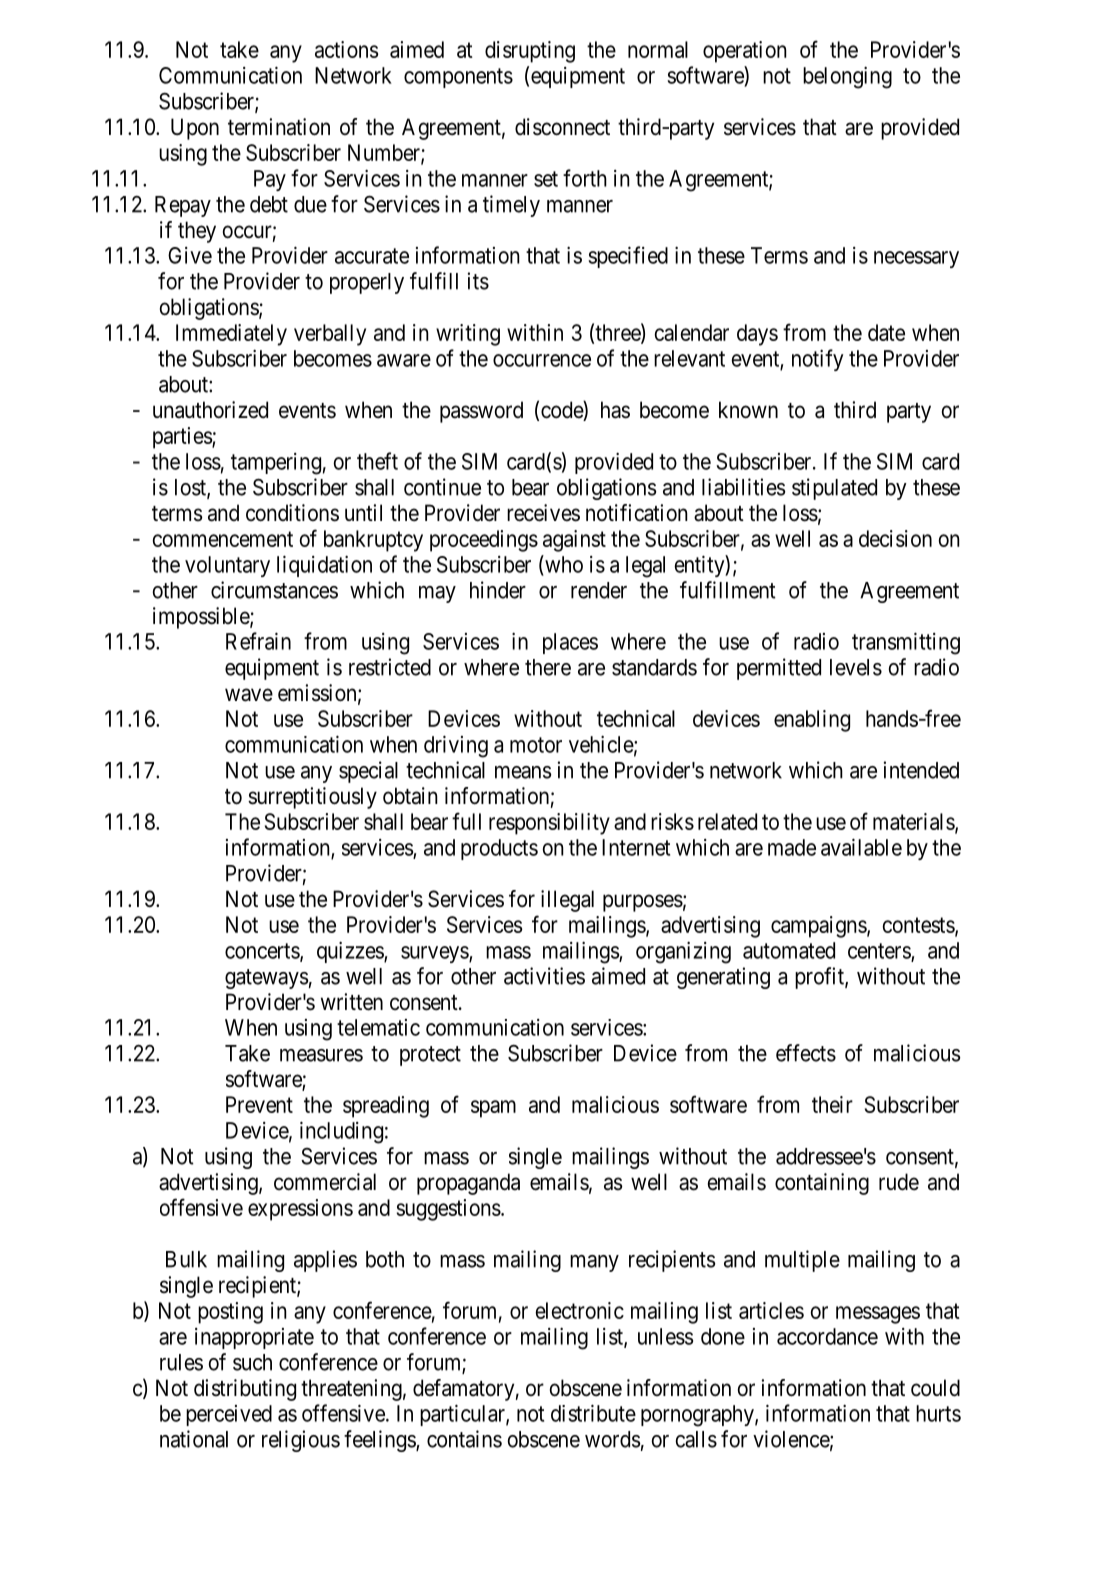 This page has width=1111, height=1570. What do you see at coordinates (279, 127) in the page?
I see `termination` at bounding box center [279, 127].
